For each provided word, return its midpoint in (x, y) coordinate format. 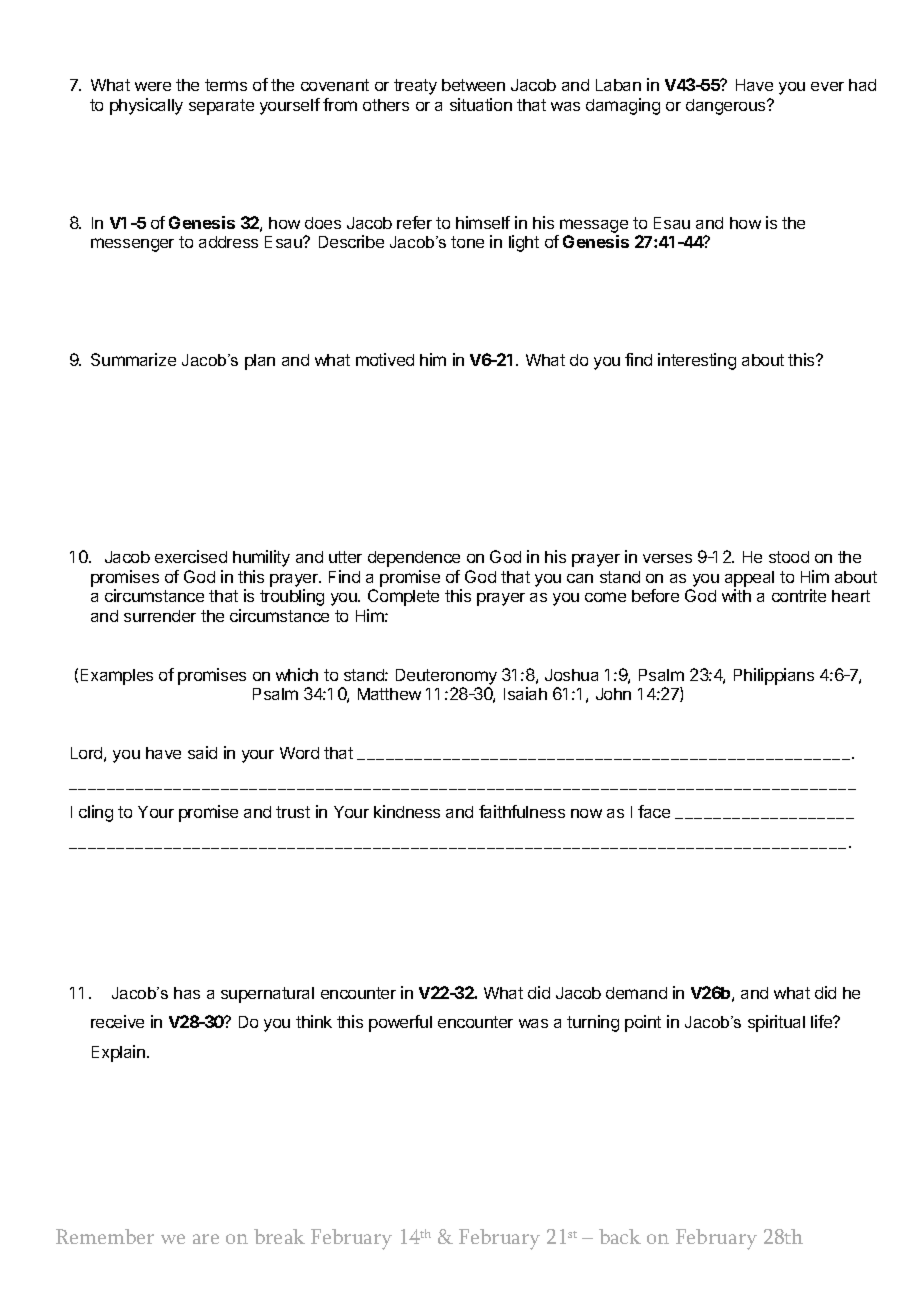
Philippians (774, 676)
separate (221, 107)
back (620, 1236)
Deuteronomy (446, 677)
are (206, 1239)
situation (481, 104)
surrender (160, 616)
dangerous (727, 107)
